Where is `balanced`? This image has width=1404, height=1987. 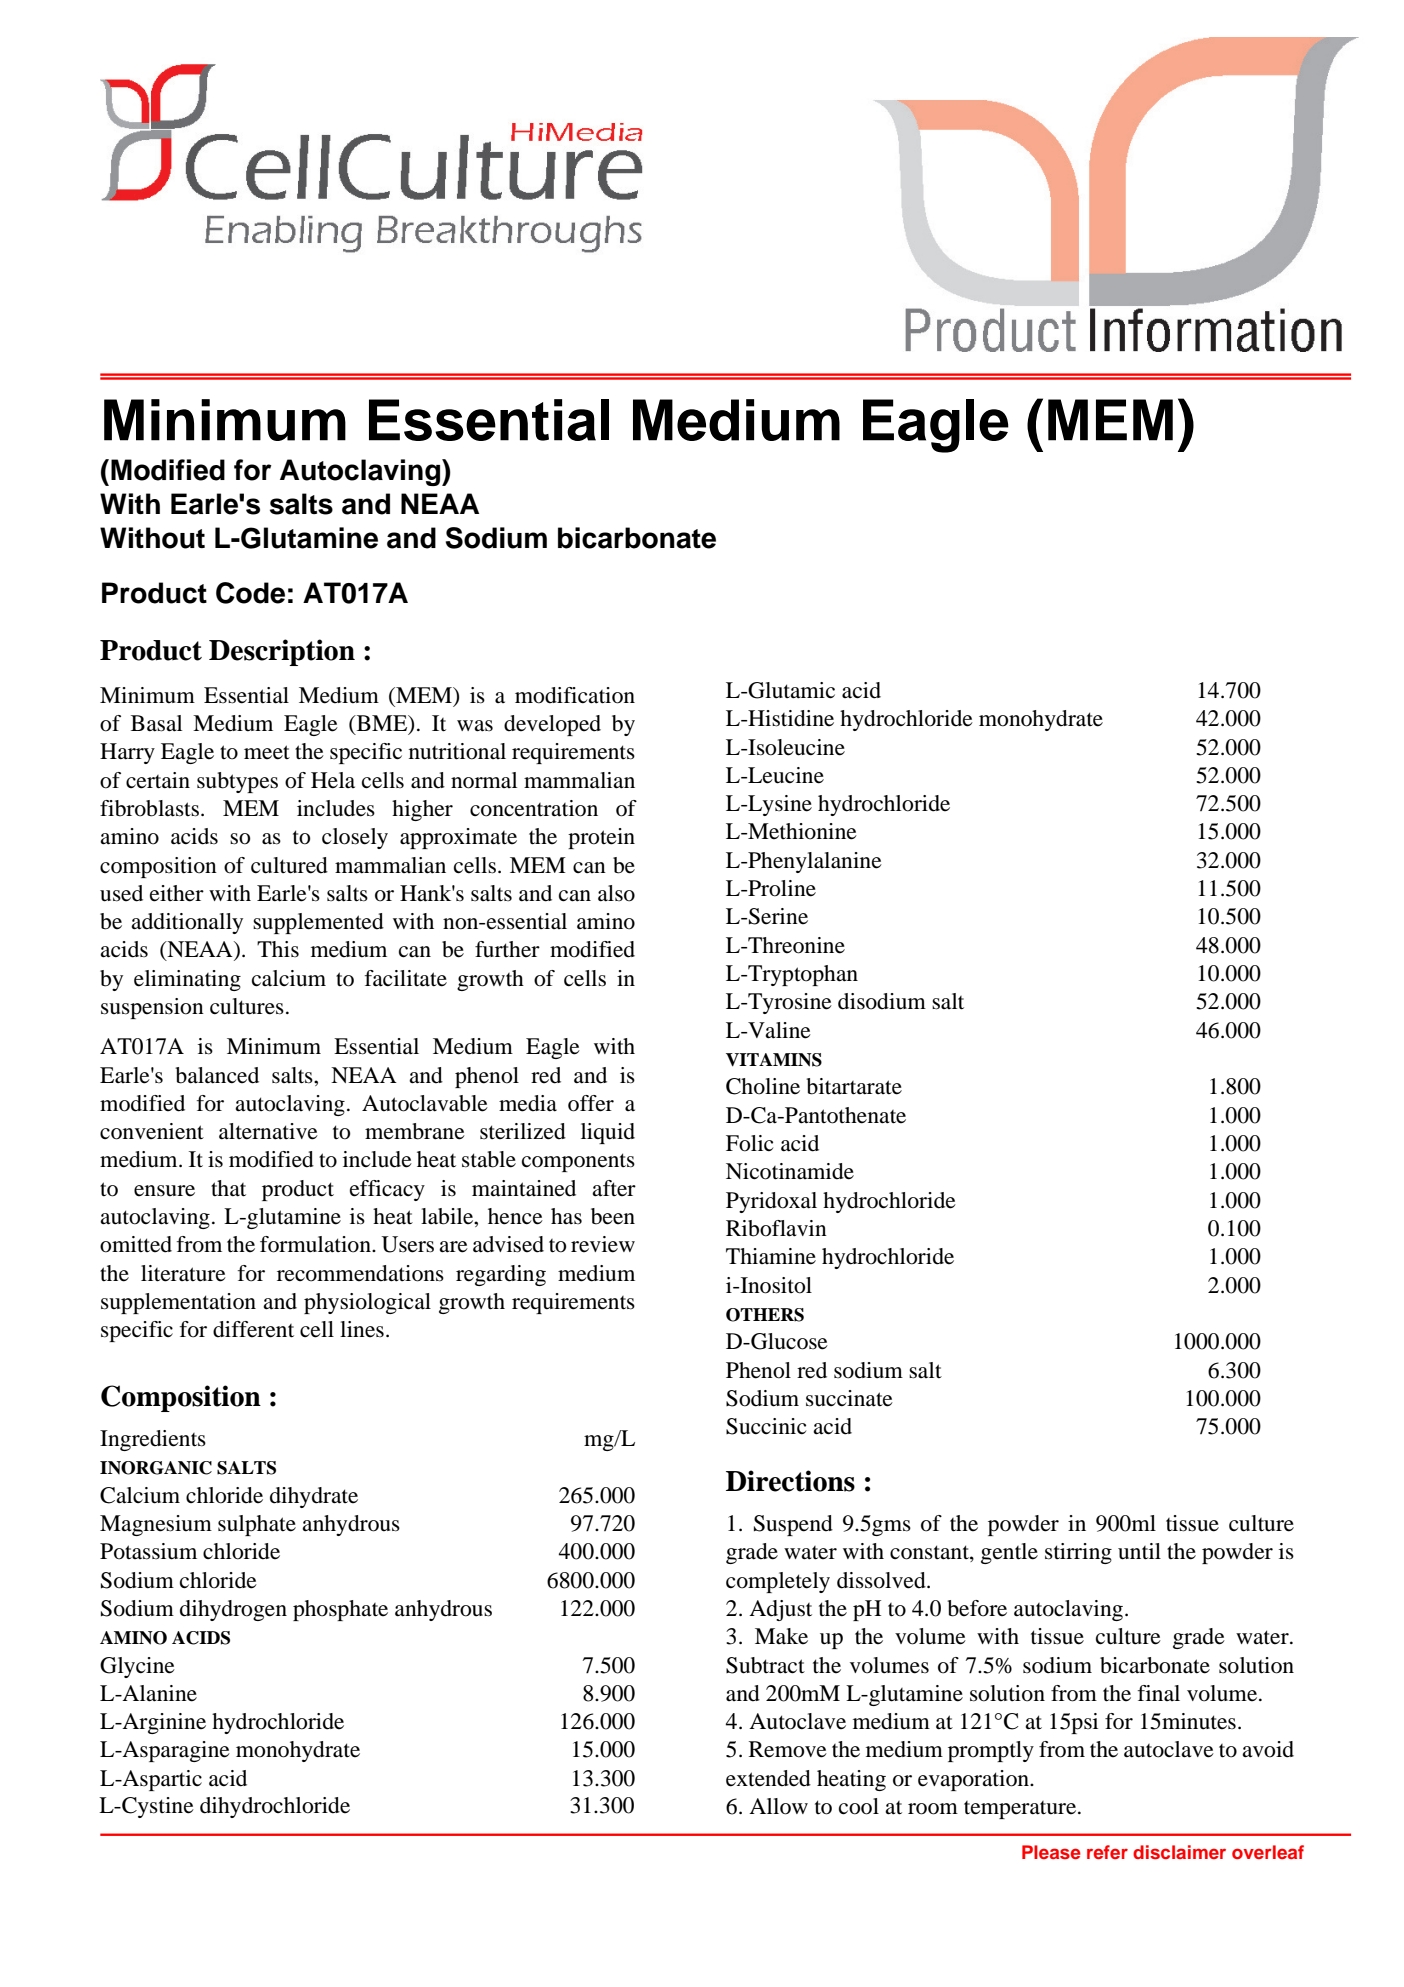
balanced is located at coordinates (217, 1075).
